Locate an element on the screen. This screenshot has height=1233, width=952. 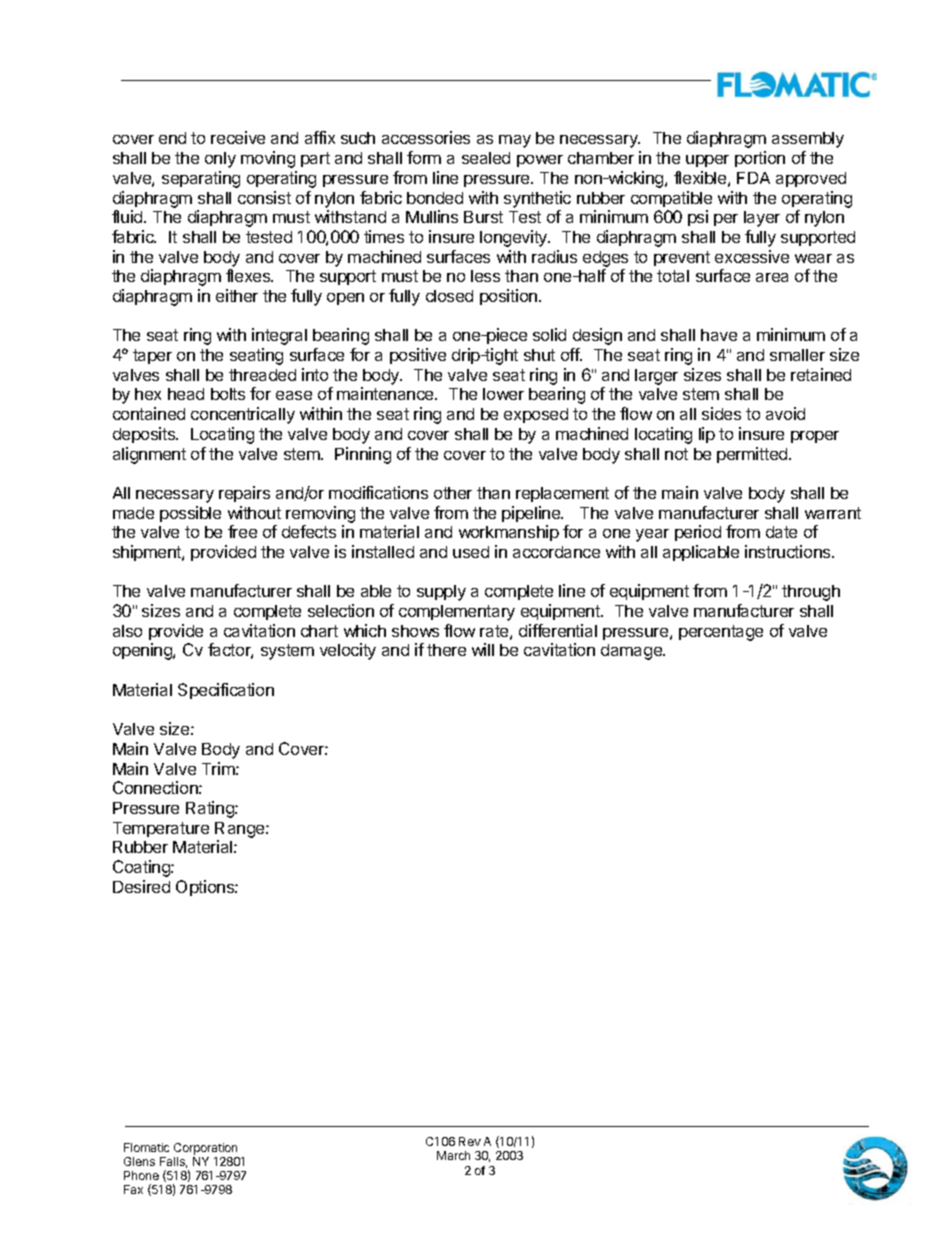
only is located at coordinates (220, 160).
